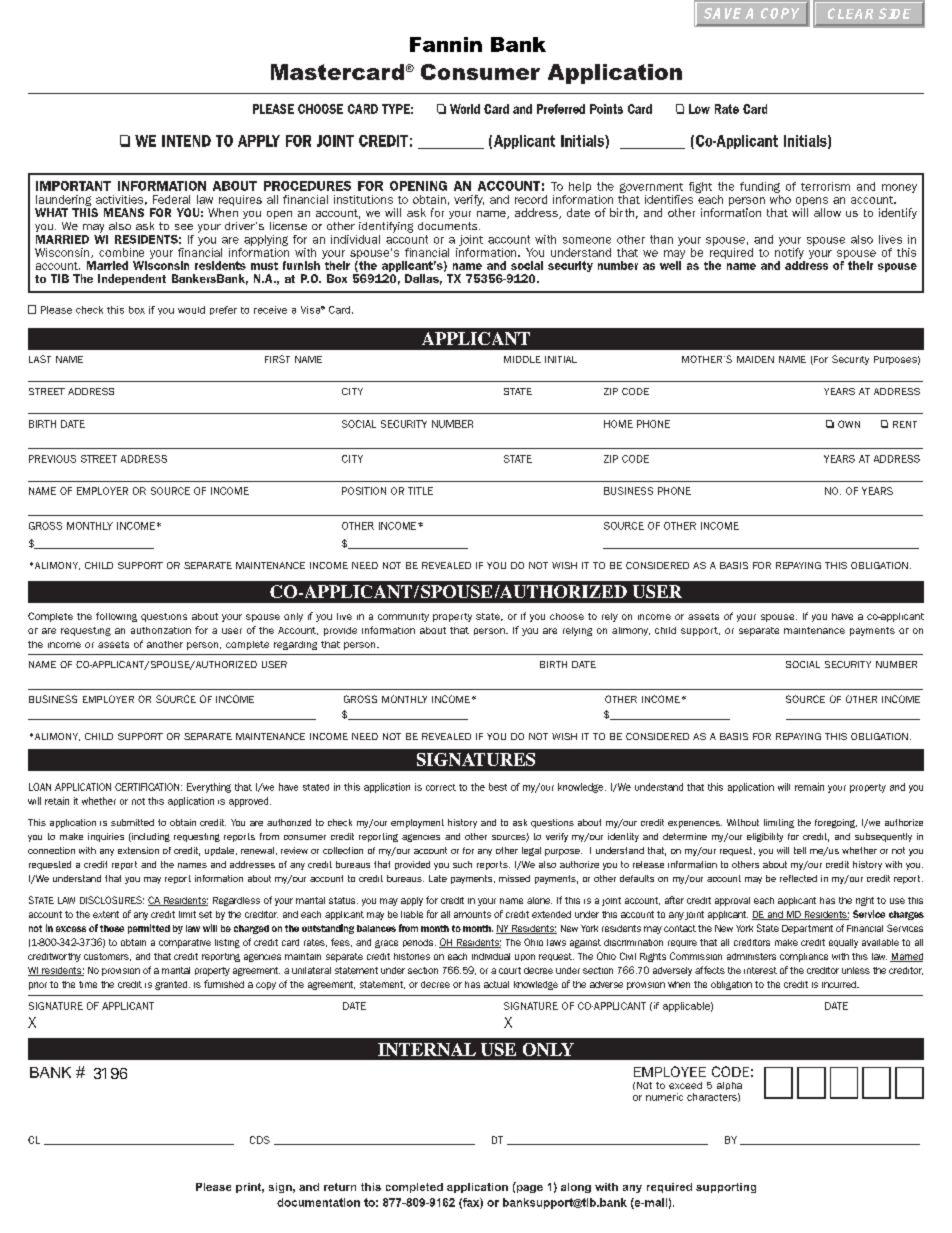 Image resolution: width=952 pixels, height=1233 pixels. Describe the element at coordinates (729, 1086) in the screenshot. I see `alpha` at that location.
